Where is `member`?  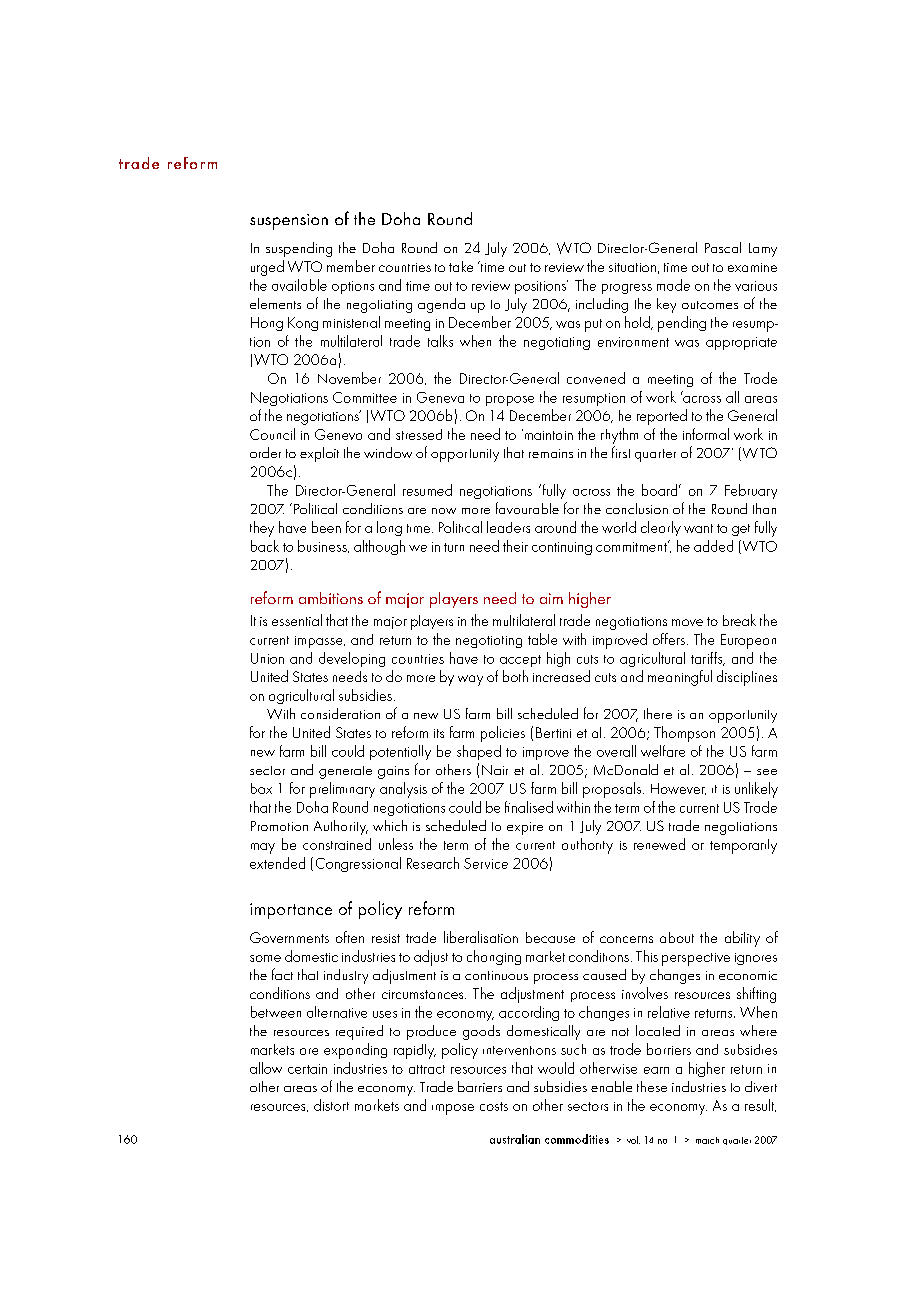 member is located at coordinates (351, 266).
